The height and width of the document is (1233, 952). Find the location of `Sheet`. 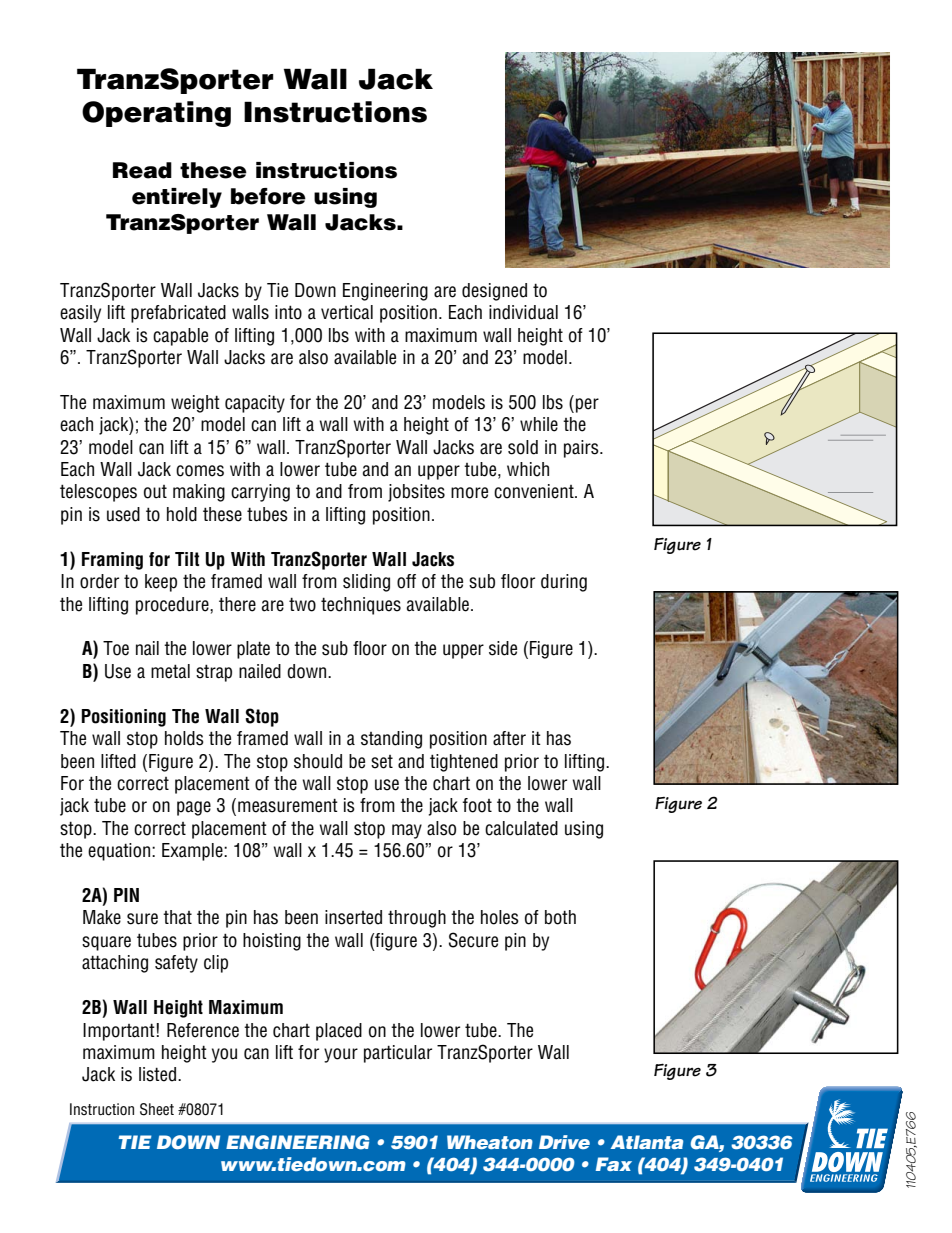

Sheet is located at coordinates (157, 1109).
